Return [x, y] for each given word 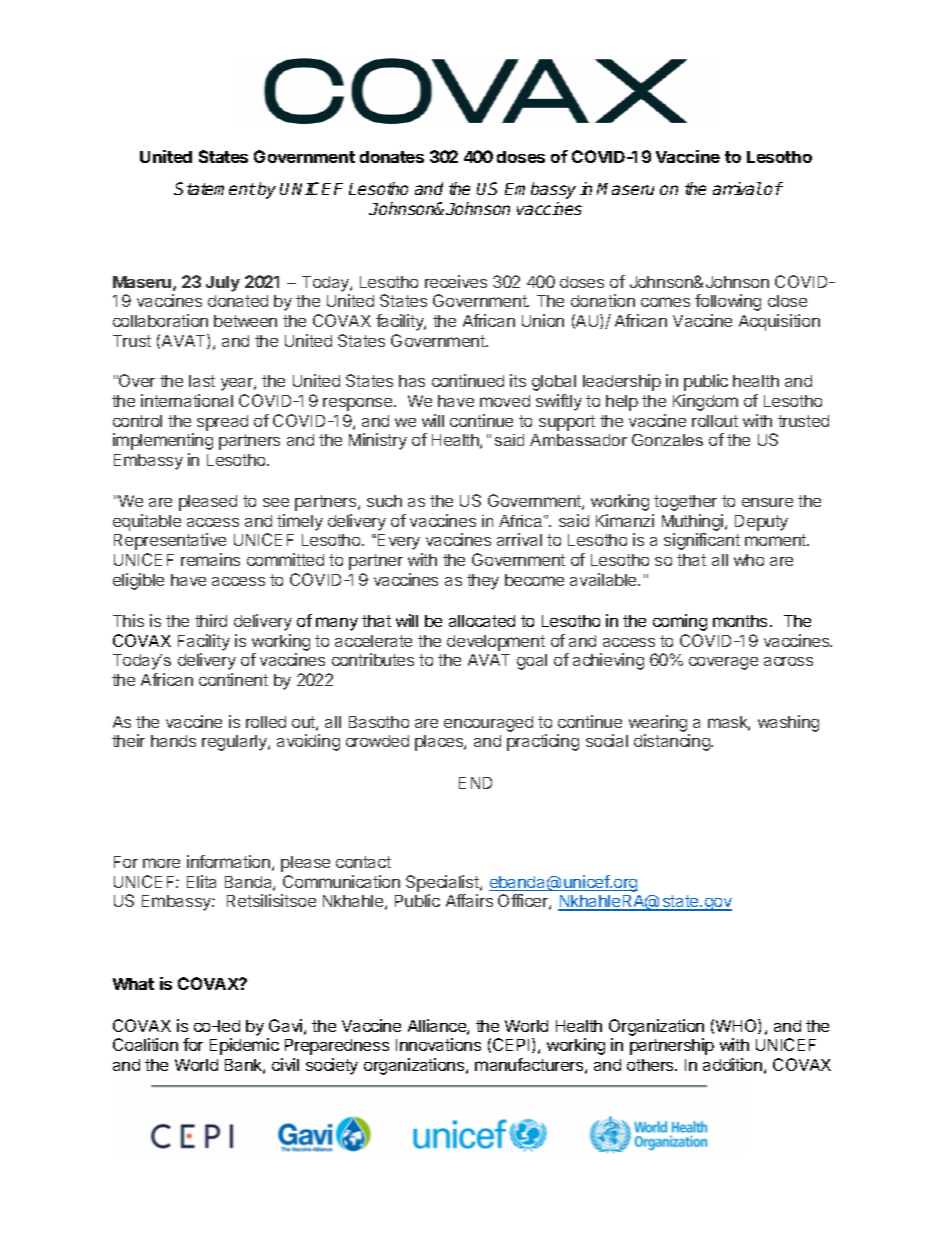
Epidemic [244, 1046]
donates [392, 157]
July [223, 284]
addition [732, 1064]
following [728, 302]
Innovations [438, 1044]
